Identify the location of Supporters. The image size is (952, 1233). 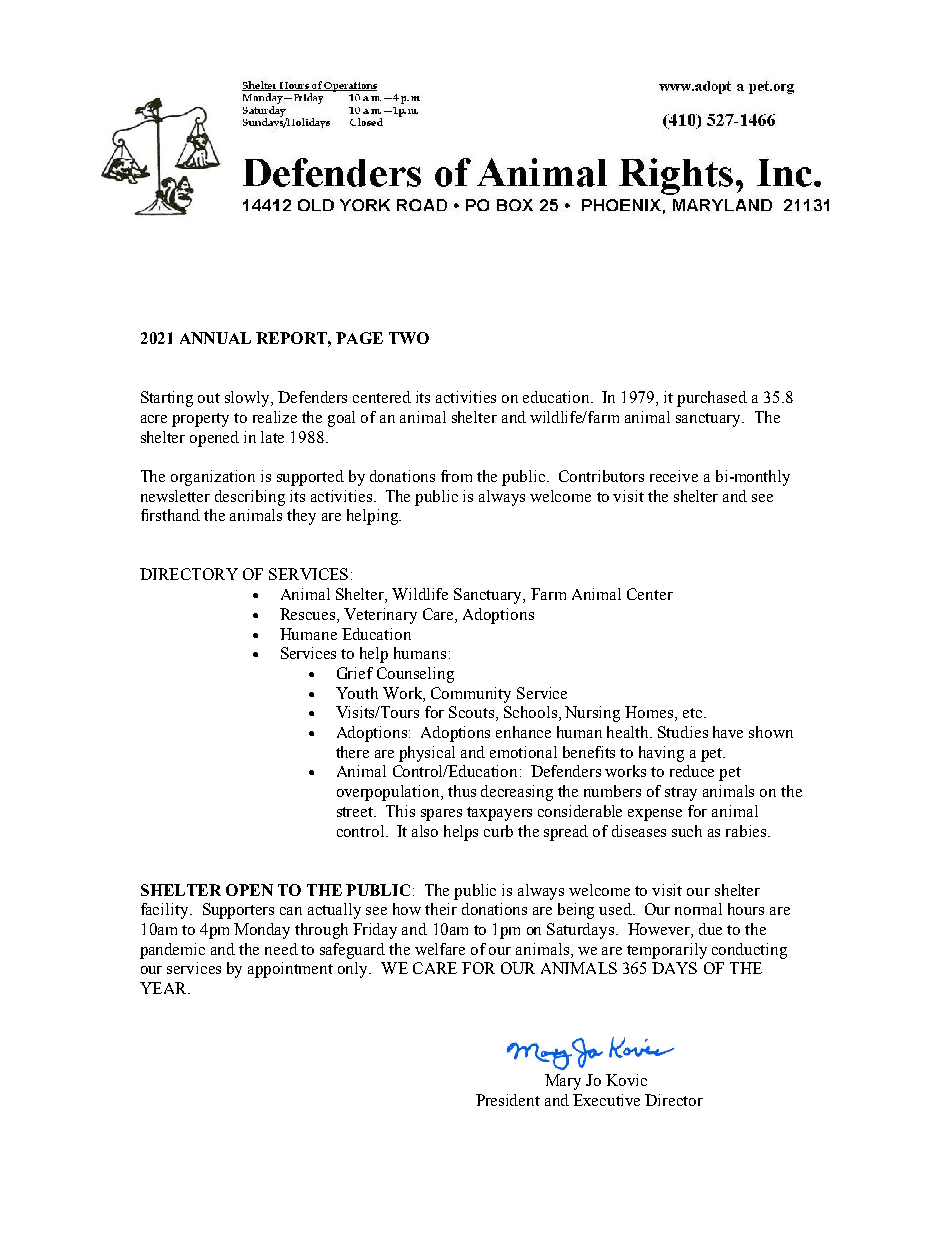
(238, 911).
